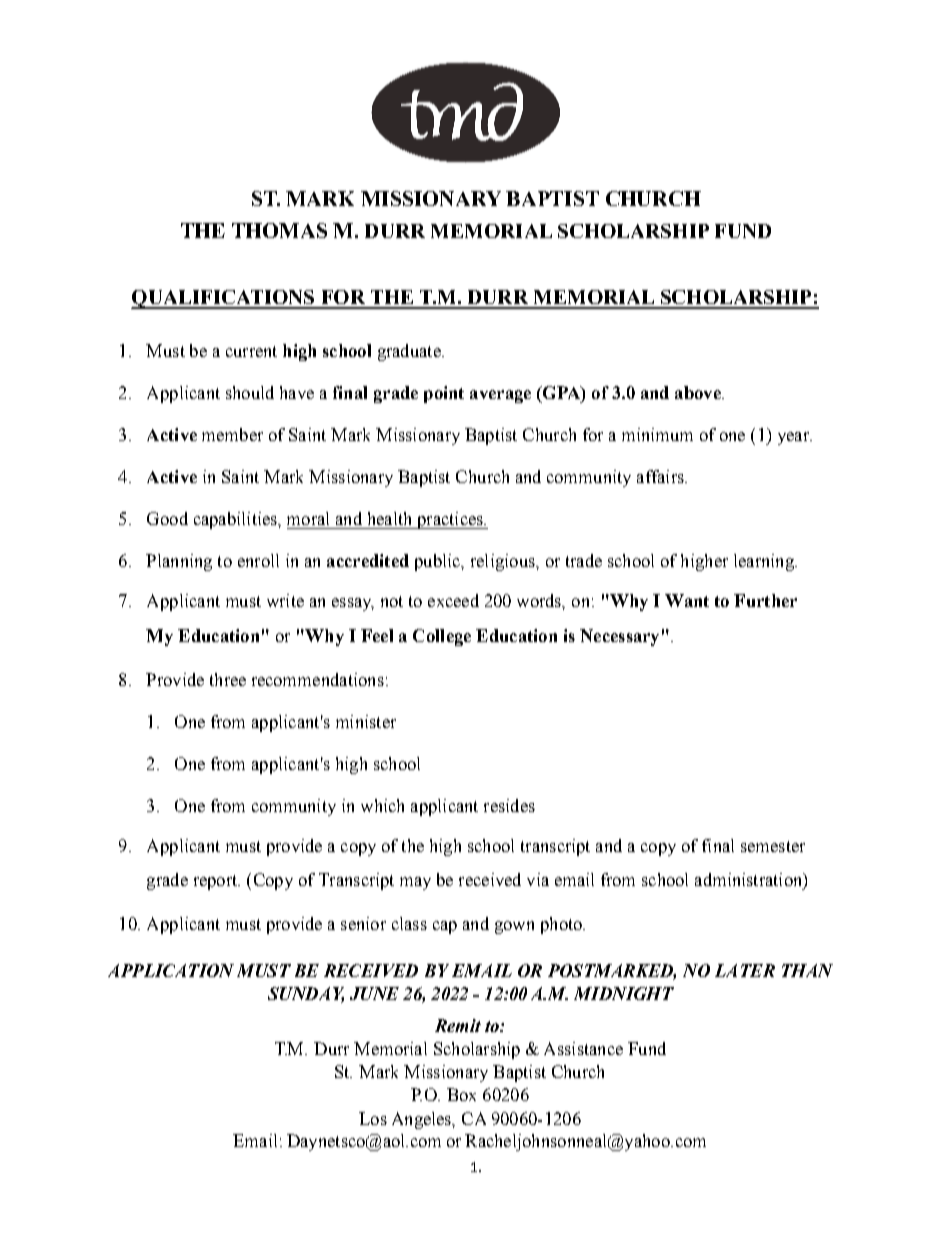  What do you see at coordinates (236, 520) in the page?
I see `capabilities` at bounding box center [236, 520].
